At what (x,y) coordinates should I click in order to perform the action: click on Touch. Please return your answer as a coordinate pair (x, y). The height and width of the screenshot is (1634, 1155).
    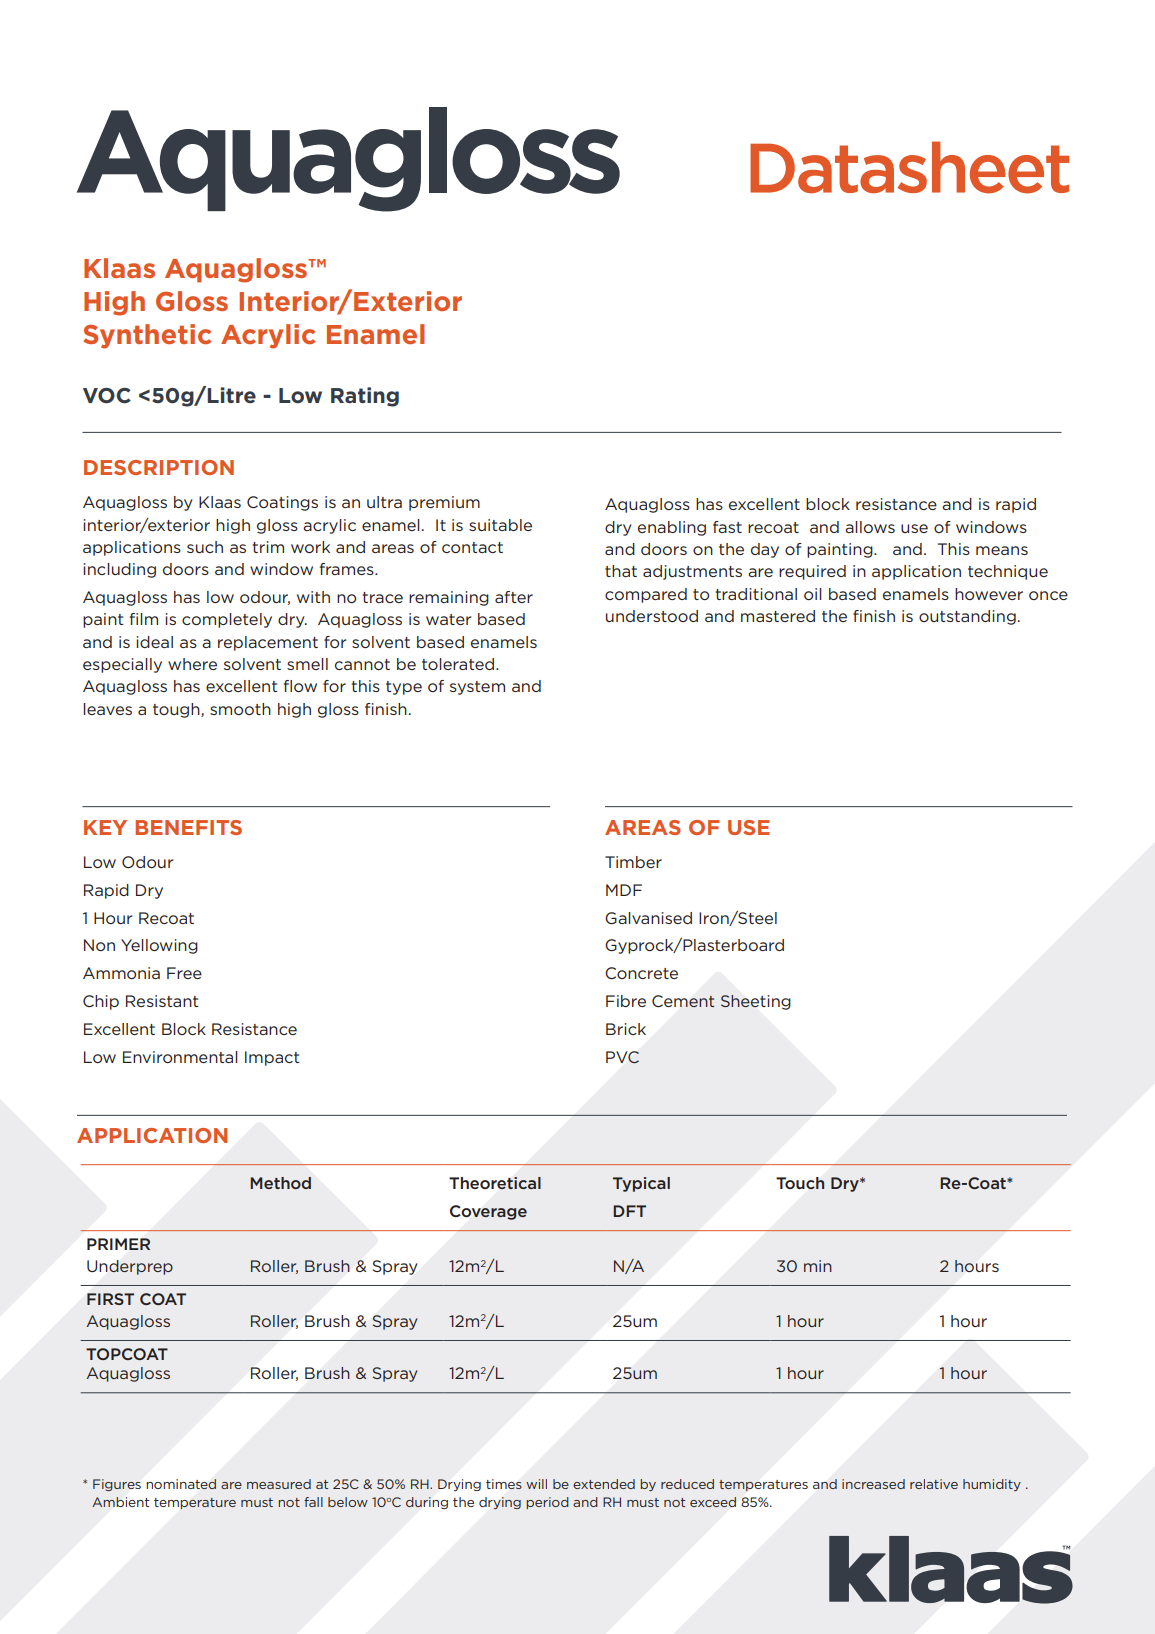
    Looking at the image, I should click on (800, 1183).
